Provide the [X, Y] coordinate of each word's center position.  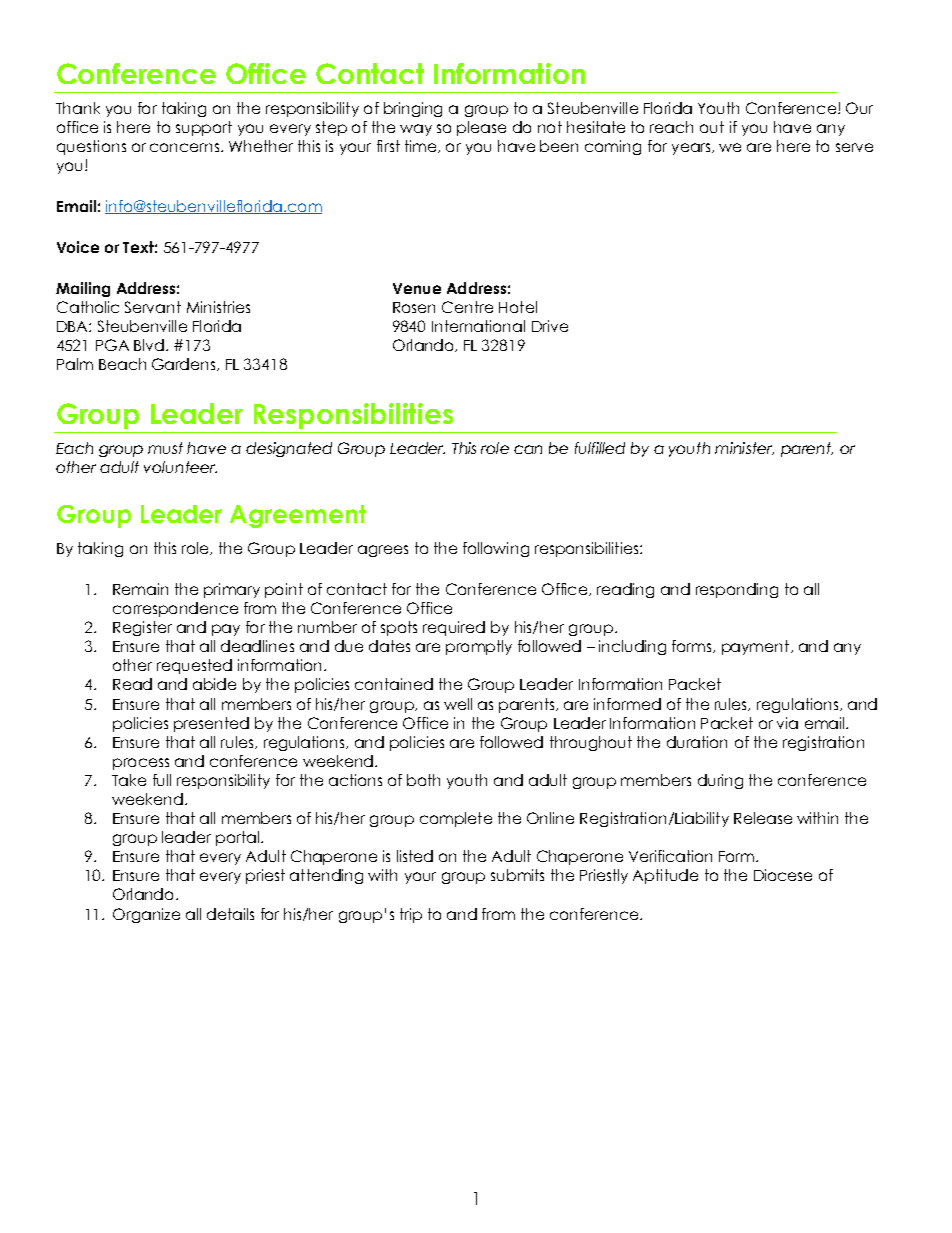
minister [744, 448]
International [478, 326]
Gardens [185, 364]
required [454, 628]
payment [757, 647]
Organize [146, 915]
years [692, 149]
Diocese [783, 875]
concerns [186, 147]
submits [517, 875]
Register [142, 628]
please [481, 128]
